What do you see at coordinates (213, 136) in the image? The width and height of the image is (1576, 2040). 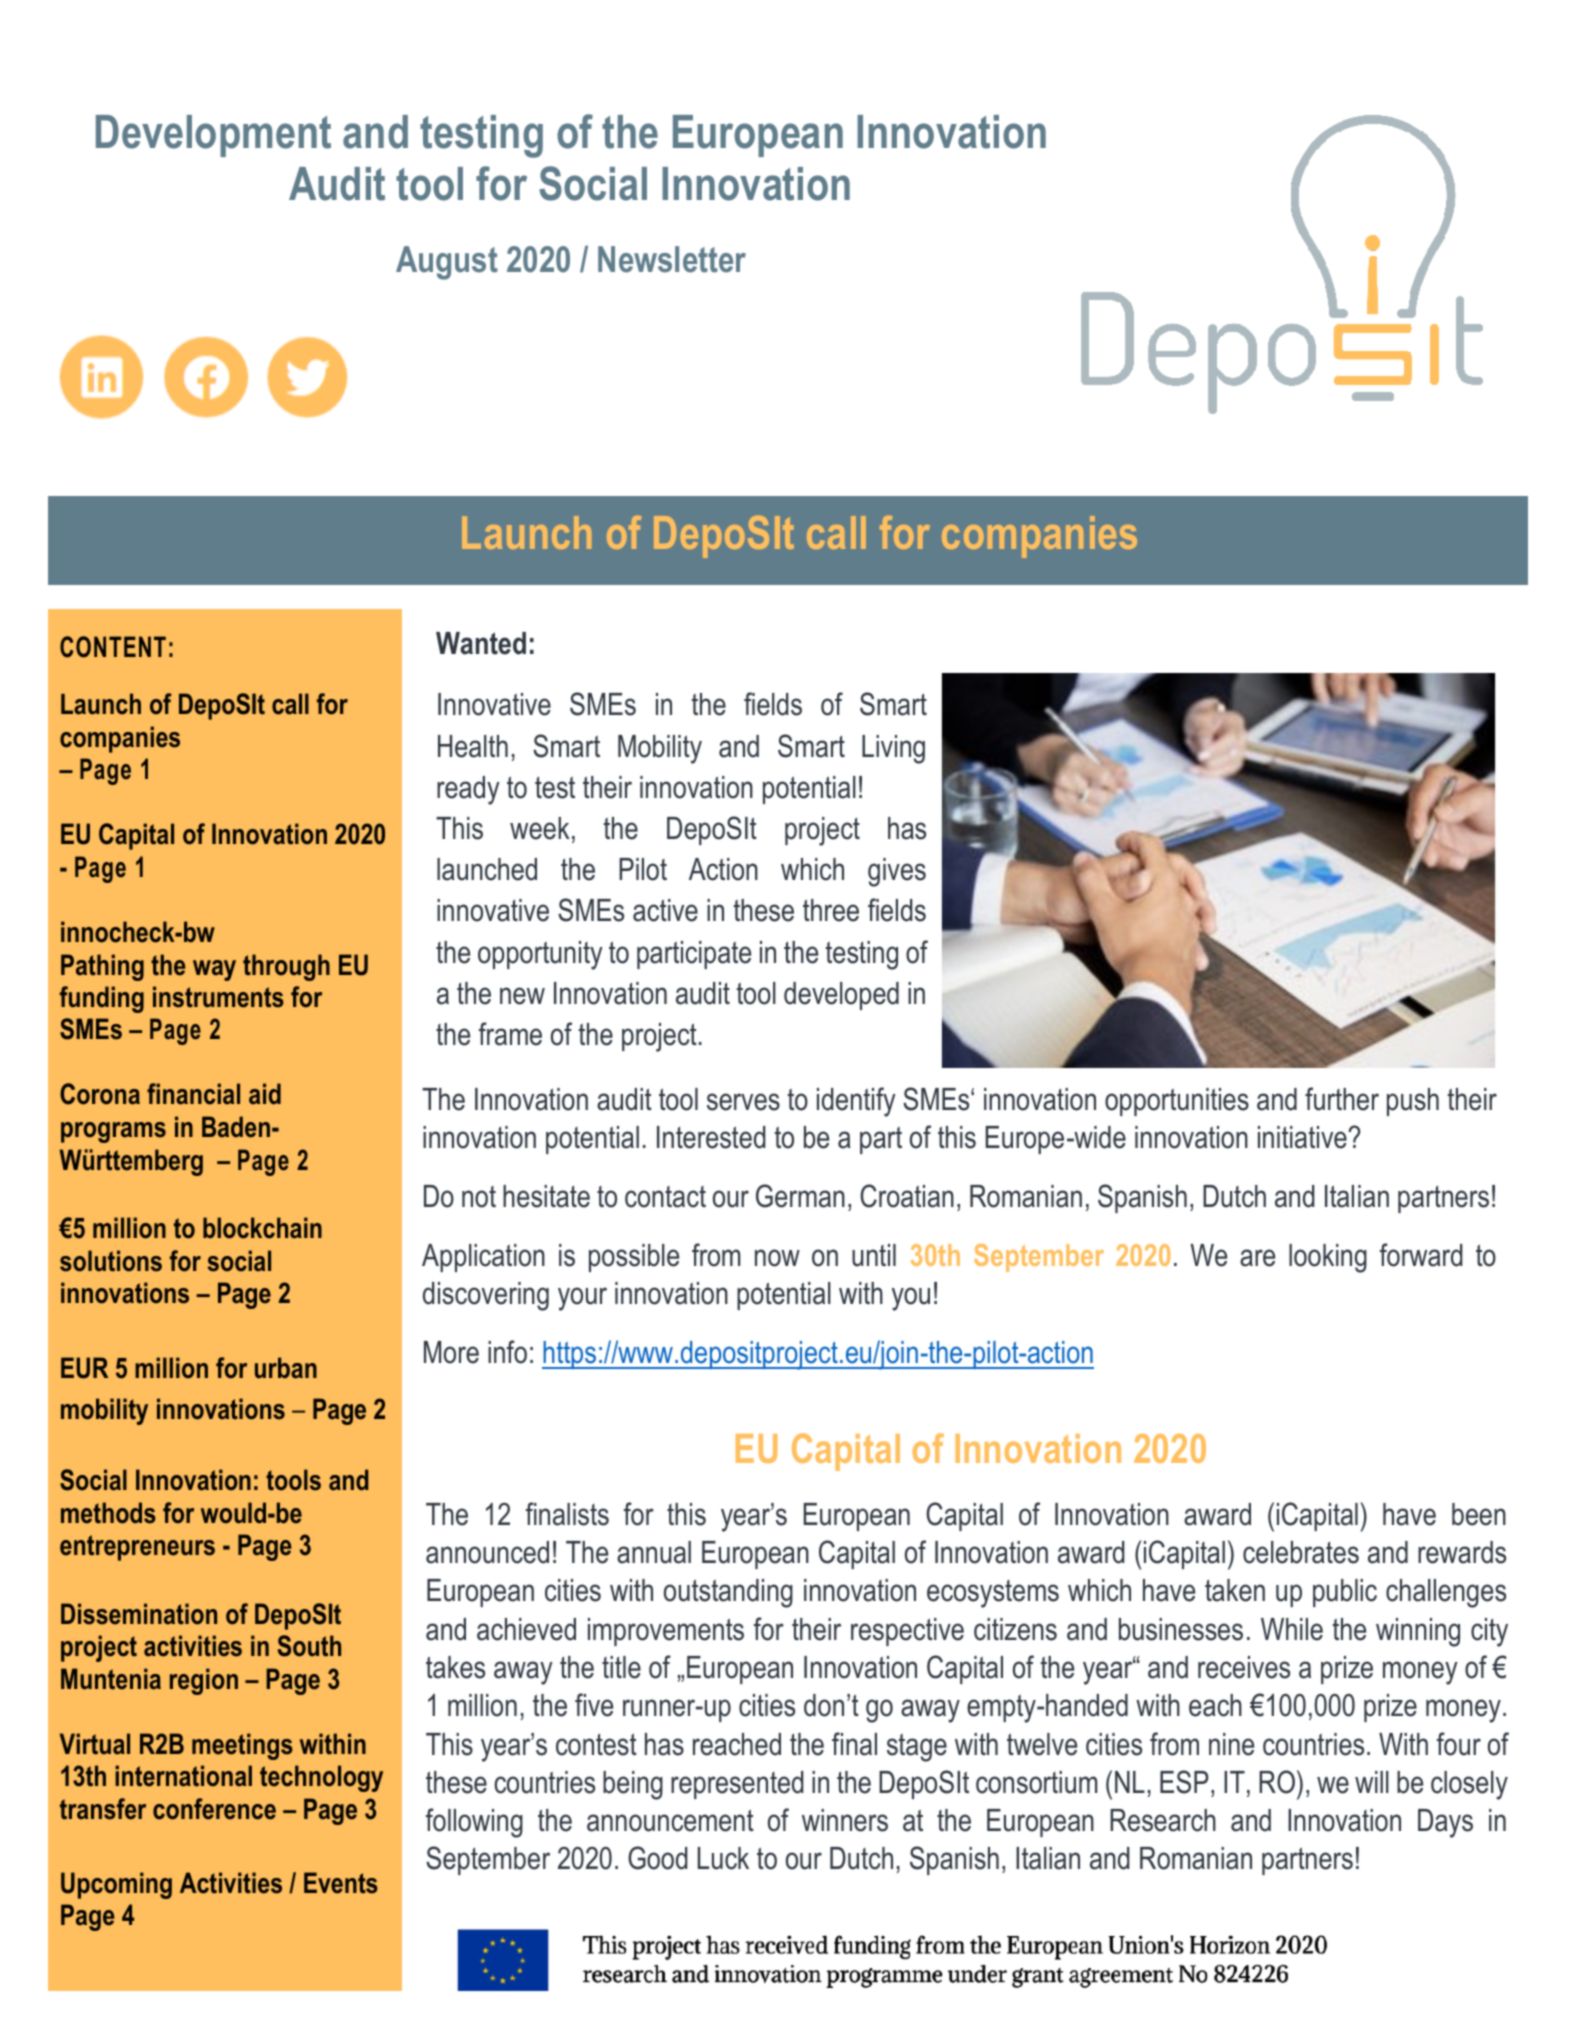 I see `Development` at bounding box center [213, 136].
